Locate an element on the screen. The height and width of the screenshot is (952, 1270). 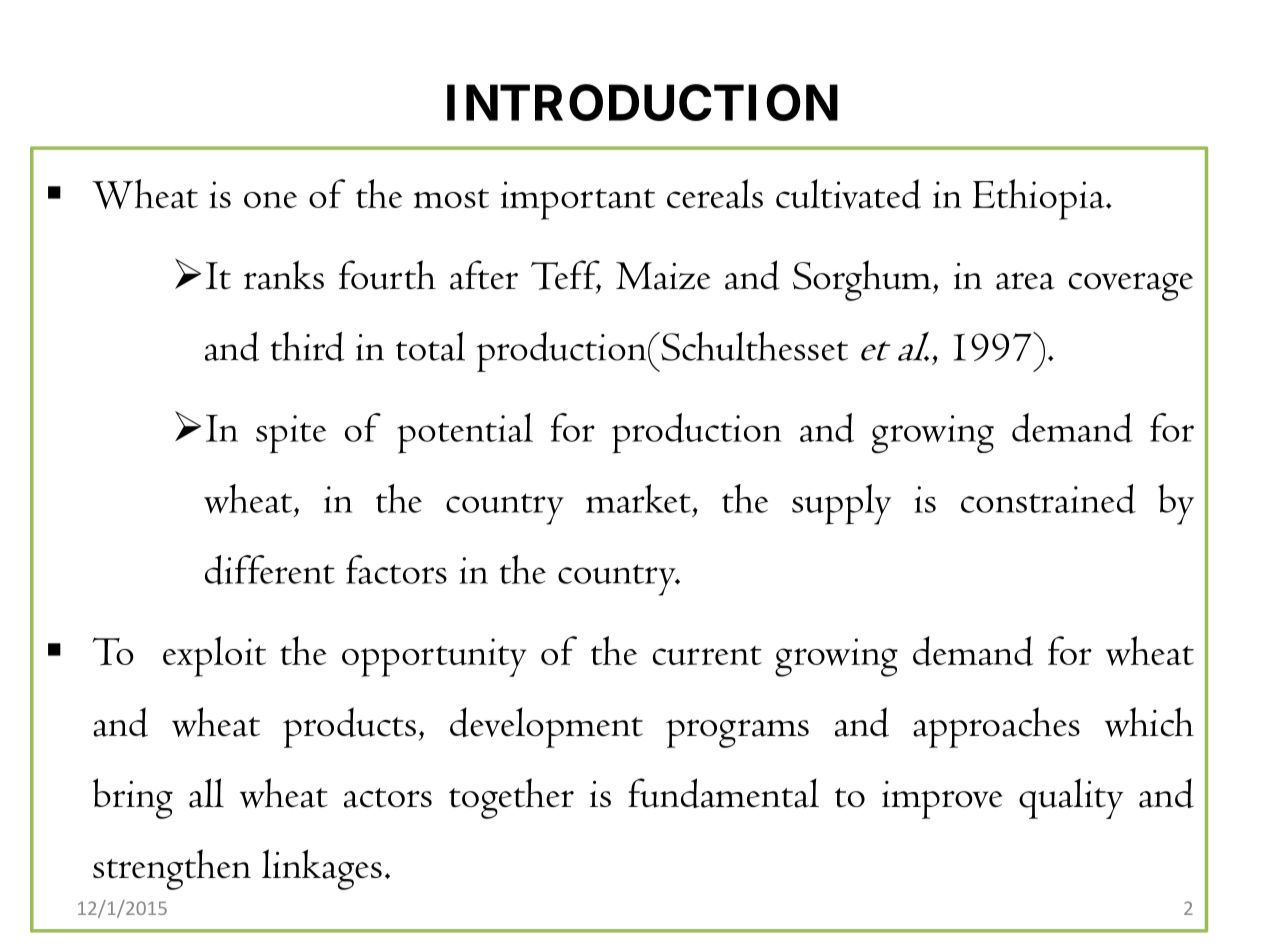
linkages is located at coordinates (322, 869).
